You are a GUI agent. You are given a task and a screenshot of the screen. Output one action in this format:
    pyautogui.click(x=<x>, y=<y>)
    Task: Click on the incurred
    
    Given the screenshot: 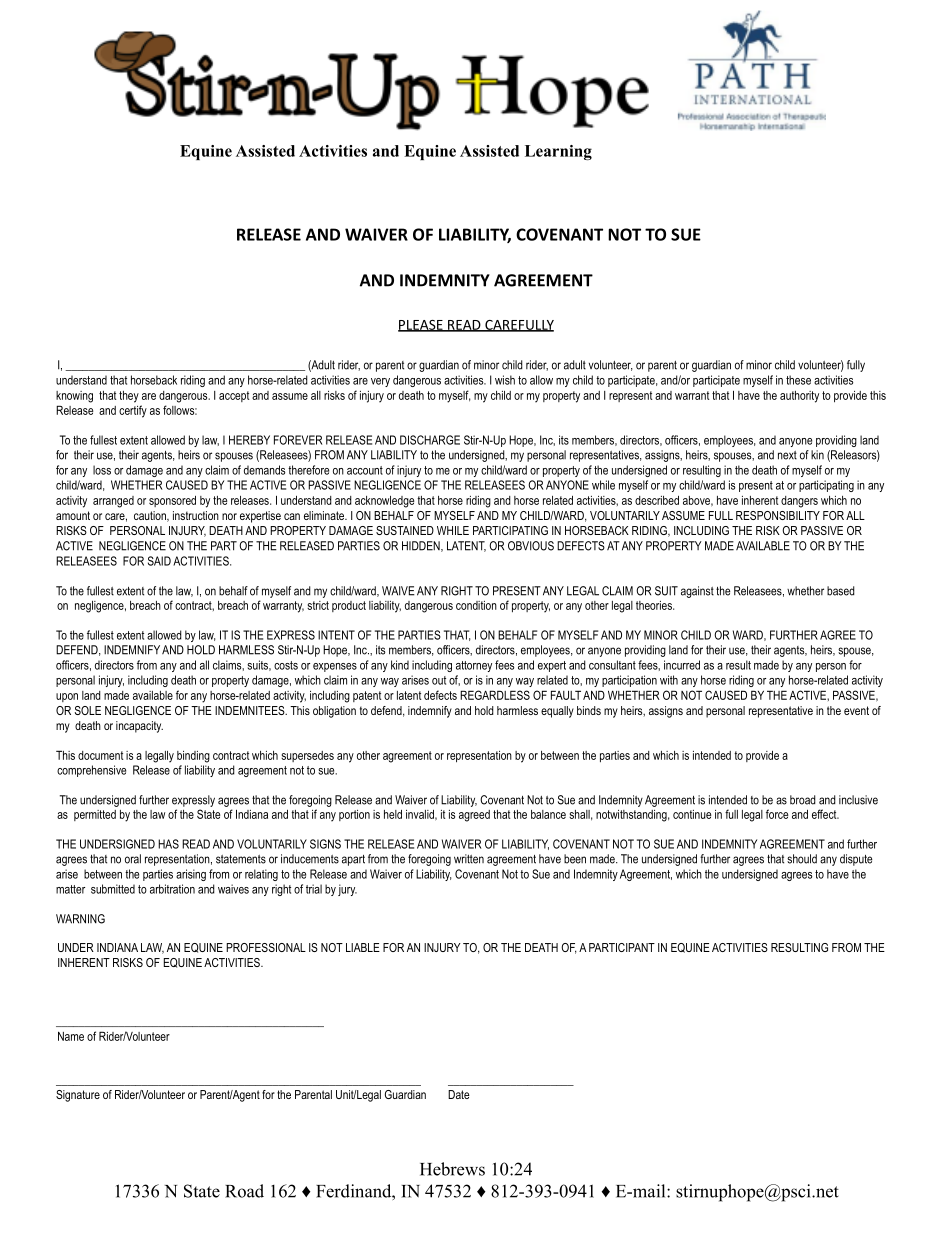 What is the action you would take?
    pyautogui.click(x=682, y=665)
